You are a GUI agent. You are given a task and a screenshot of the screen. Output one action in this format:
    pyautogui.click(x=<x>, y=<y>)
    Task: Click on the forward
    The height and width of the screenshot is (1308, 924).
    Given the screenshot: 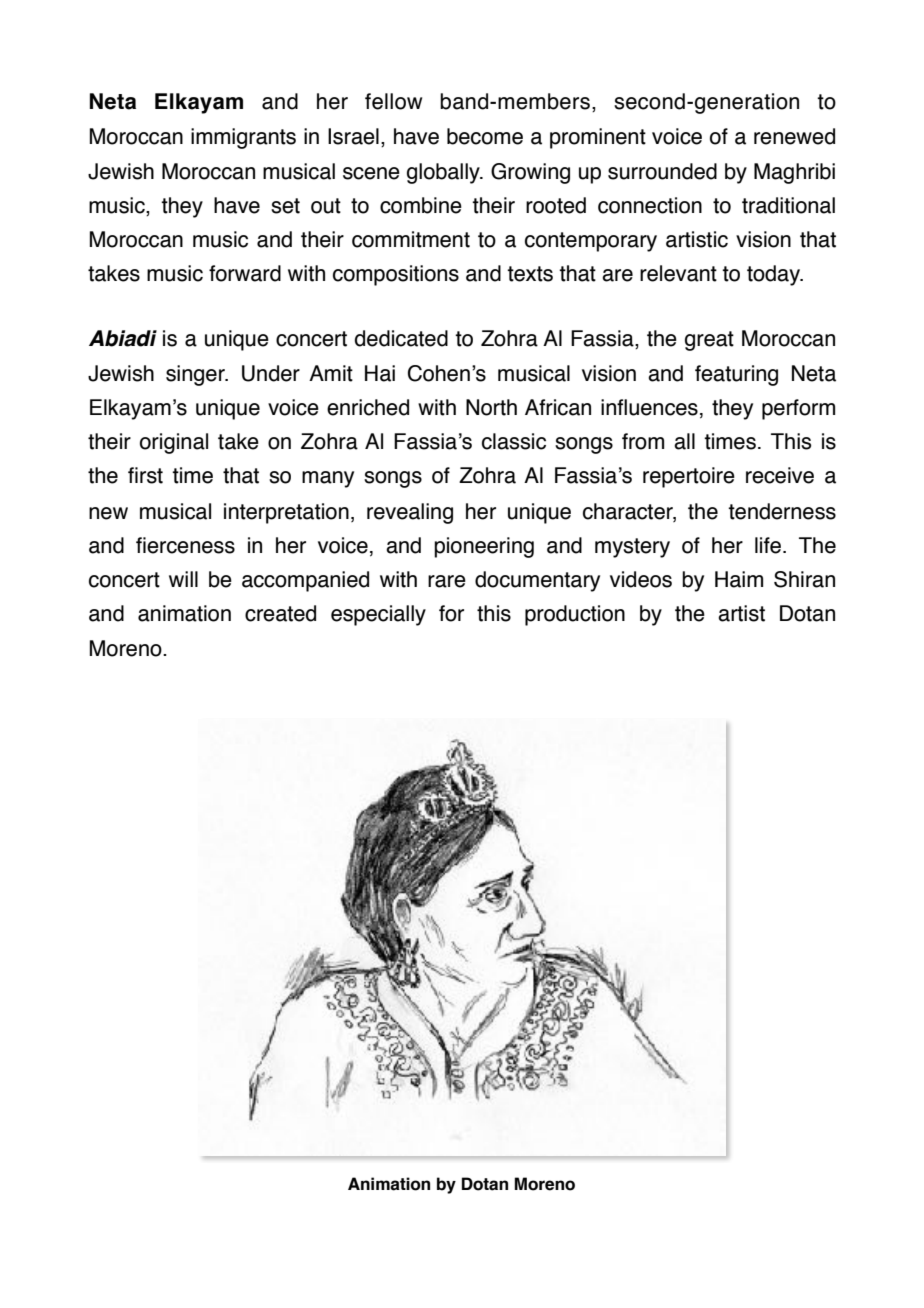 What is the action you would take?
    pyautogui.click(x=245, y=273)
